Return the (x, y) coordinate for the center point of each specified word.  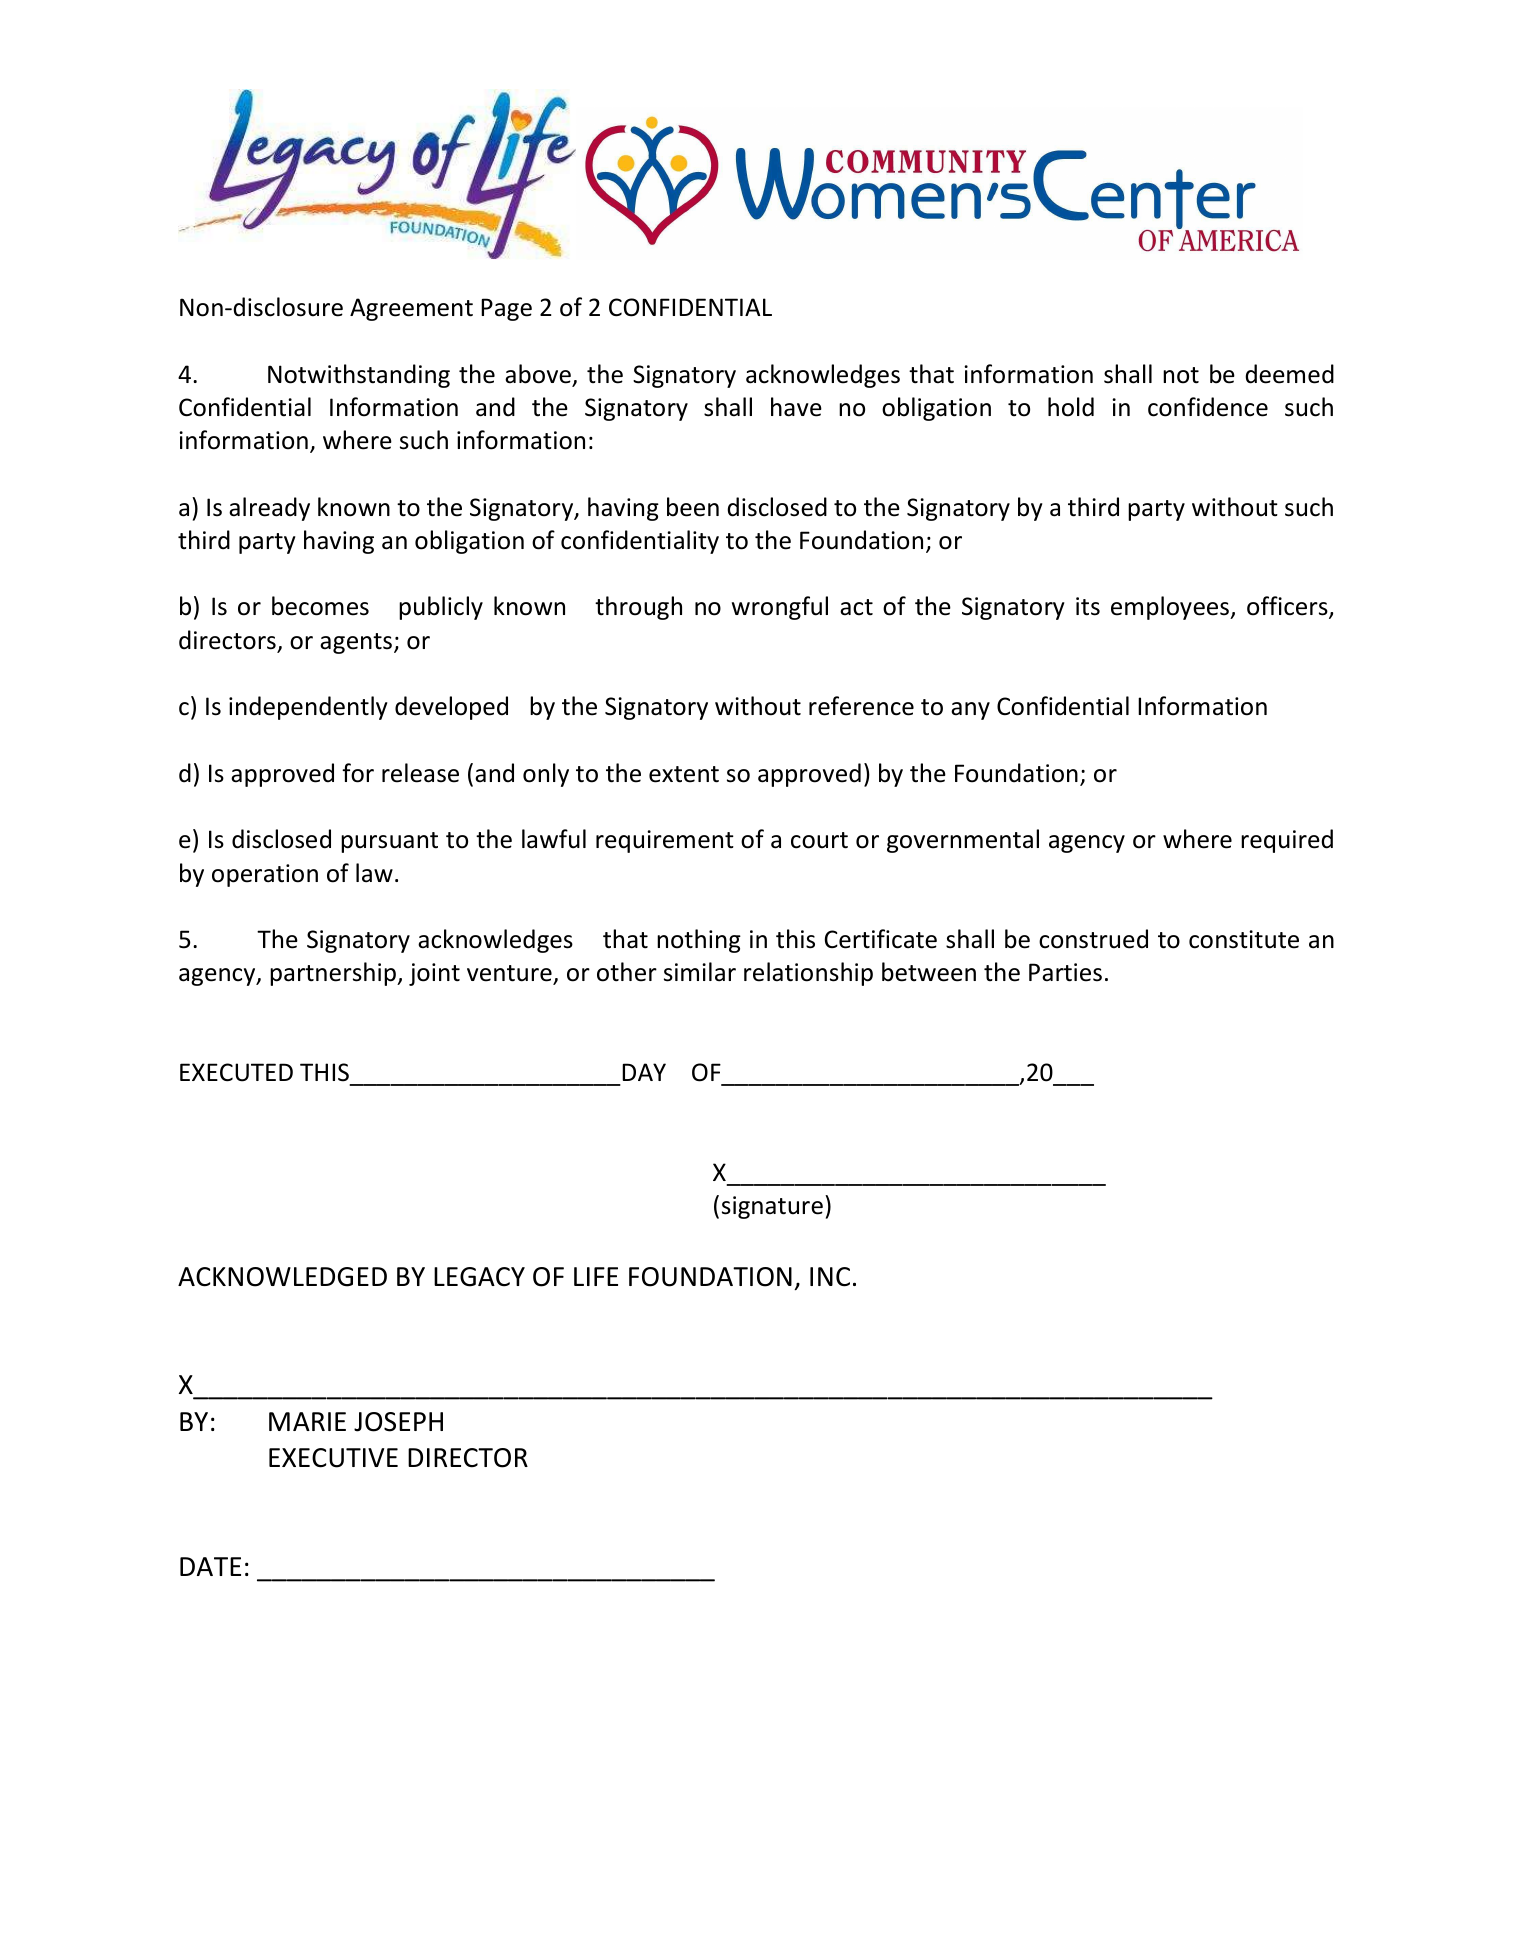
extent (684, 774)
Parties (1065, 972)
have (796, 407)
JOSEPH (398, 1422)
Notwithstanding (359, 376)
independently (308, 708)
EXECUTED (236, 1072)
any (970, 711)
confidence (1208, 407)
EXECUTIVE (333, 1458)
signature (772, 1207)
